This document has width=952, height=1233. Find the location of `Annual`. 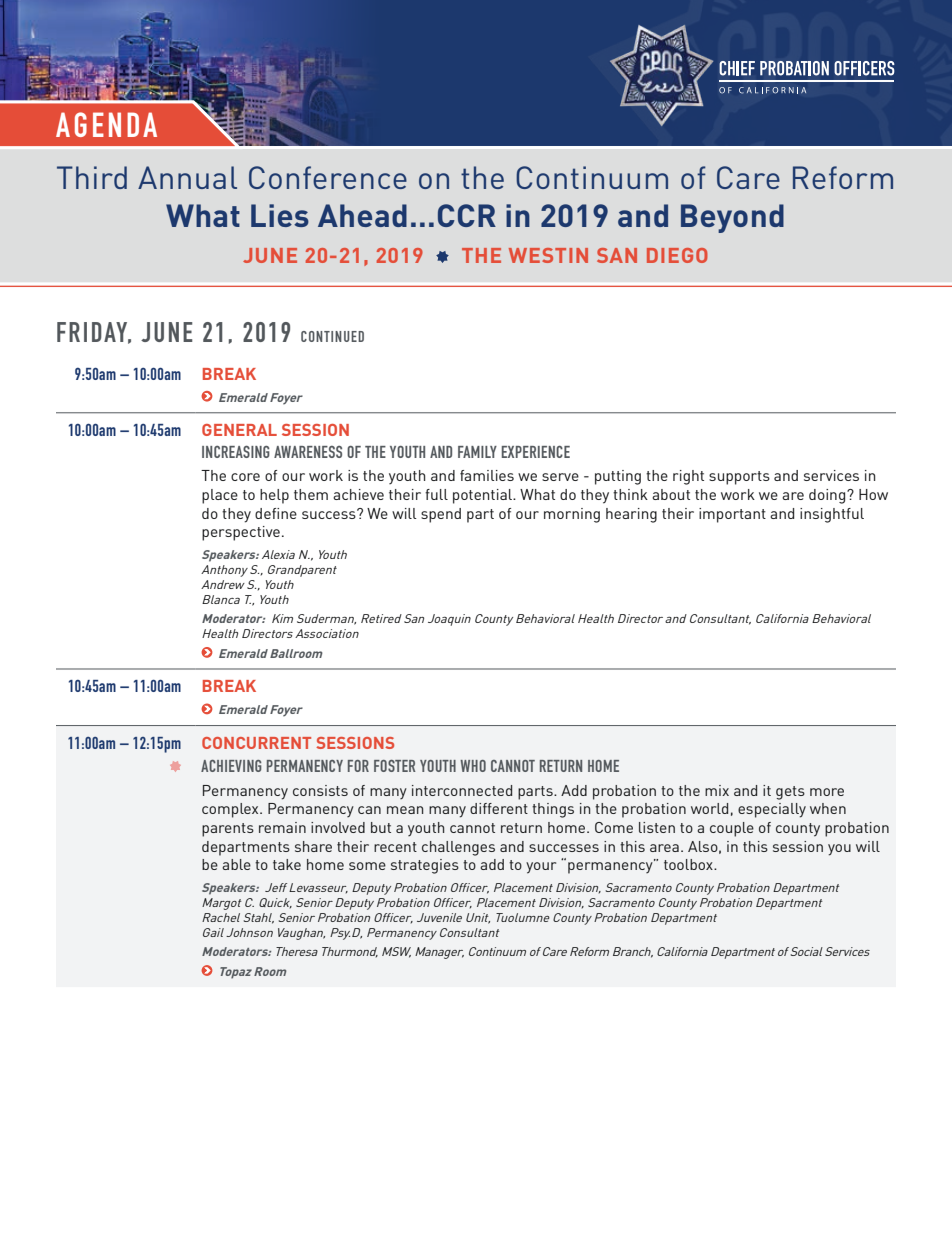

Annual is located at coordinates (187, 177).
